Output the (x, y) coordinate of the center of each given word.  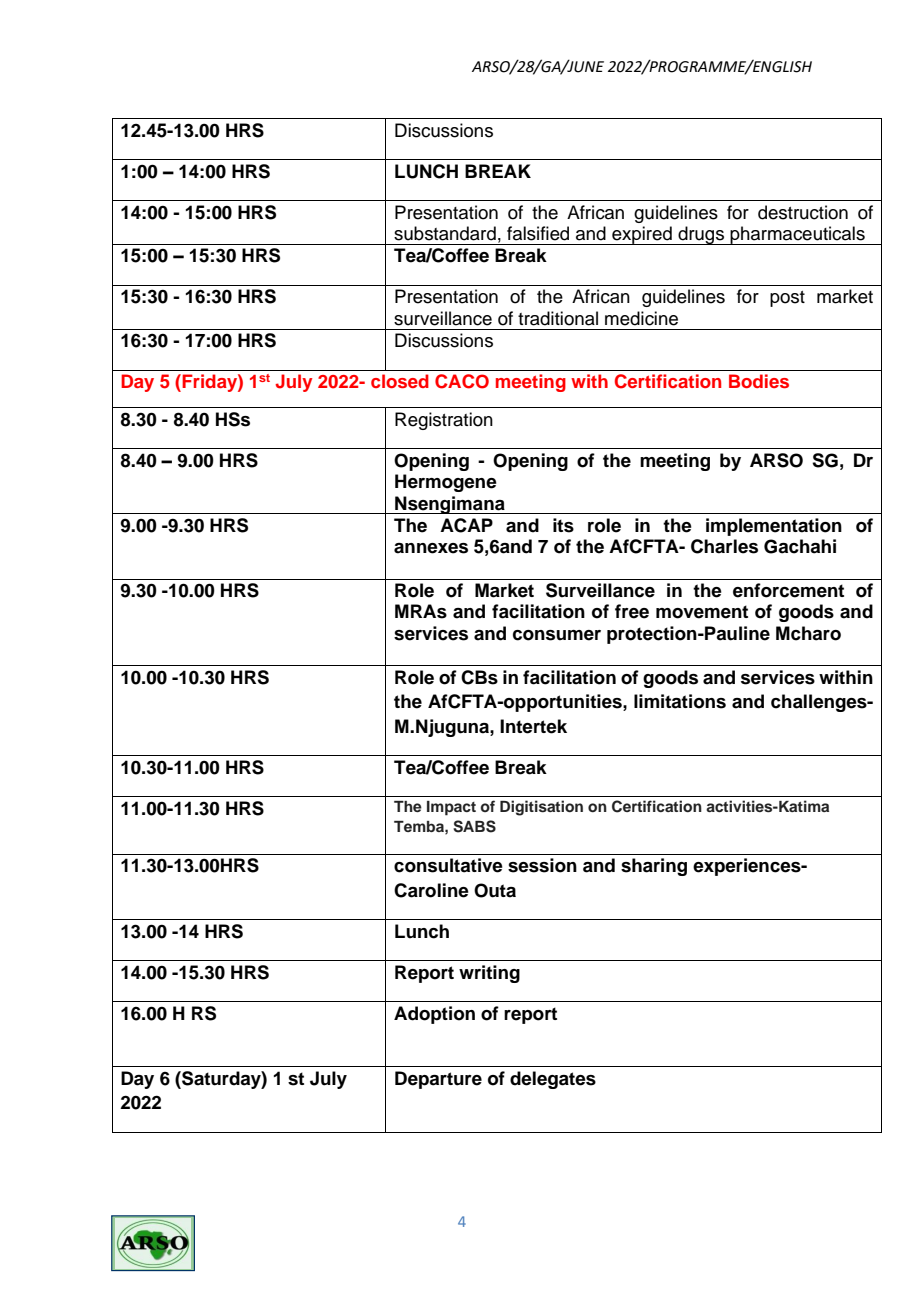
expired (642, 235)
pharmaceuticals (797, 235)
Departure (438, 1080)
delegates (553, 1080)
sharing (654, 867)
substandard (445, 233)
